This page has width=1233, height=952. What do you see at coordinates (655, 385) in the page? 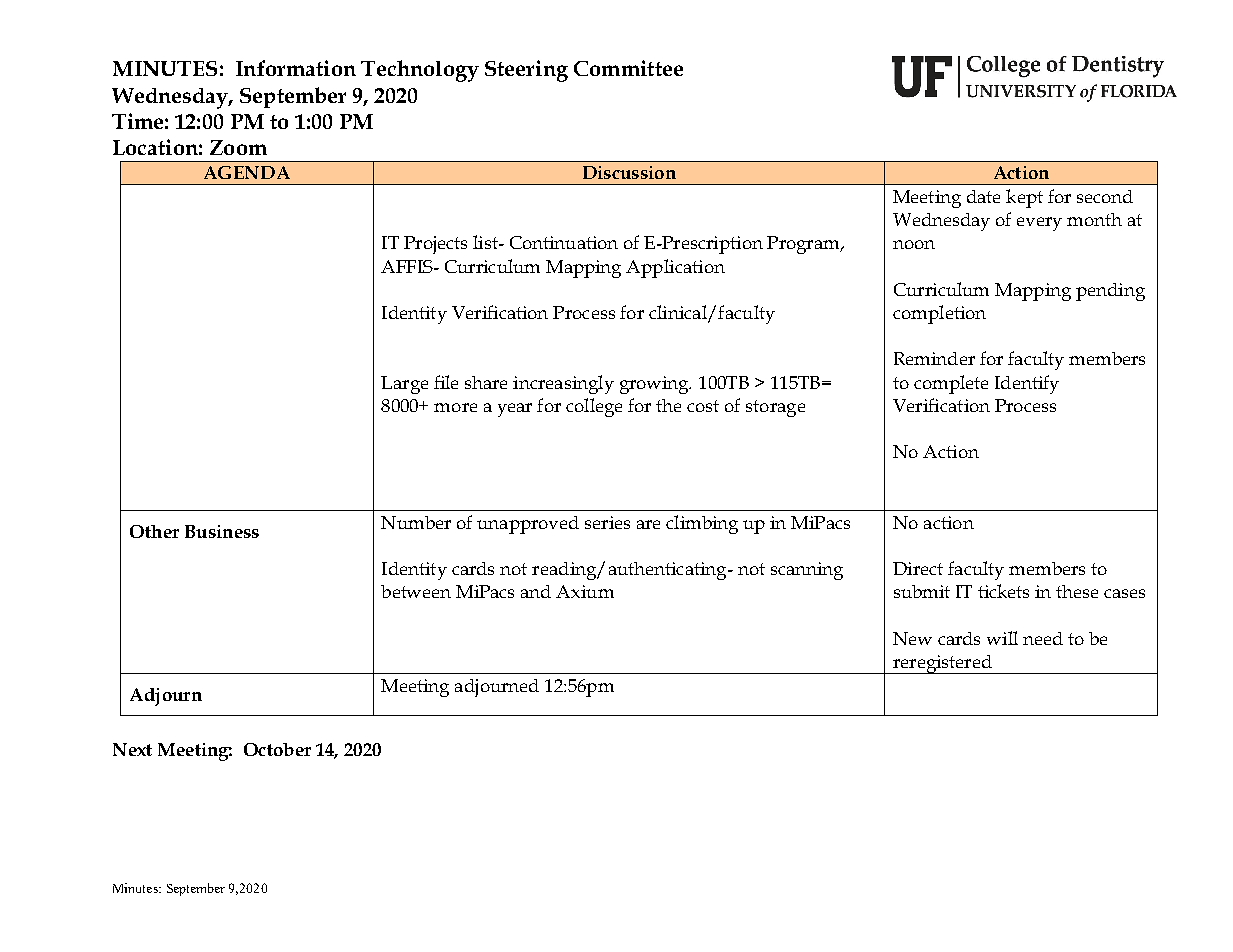
I see `growing` at bounding box center [655, 385].
